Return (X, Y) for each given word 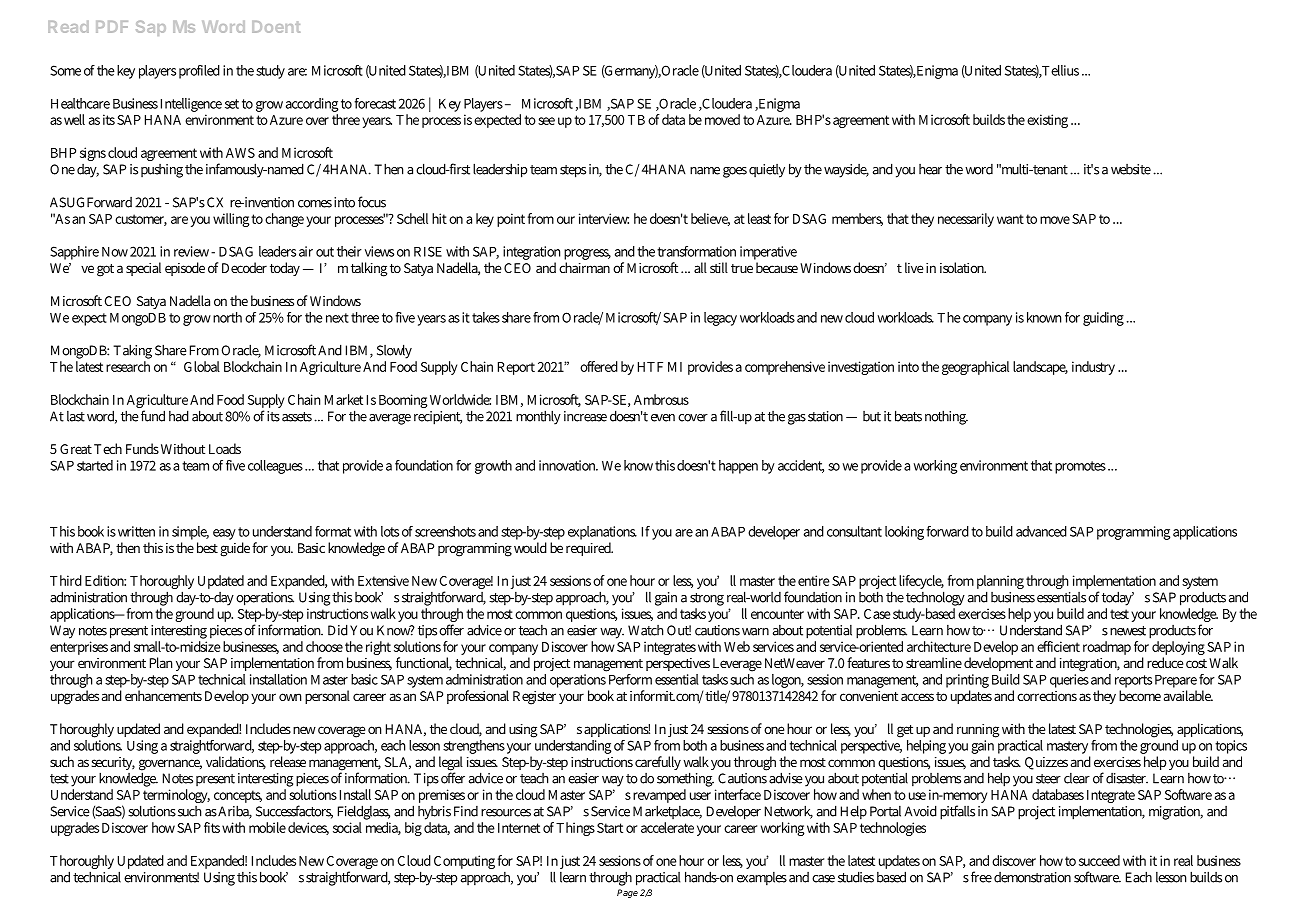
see (546, 121)
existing (1047, 121)
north (229, 317)
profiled (199, 72)
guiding (1103, 319)
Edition (105, 580)
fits (212, 827)
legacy (720, 319)
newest (1128, 631)
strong (707, 599)
